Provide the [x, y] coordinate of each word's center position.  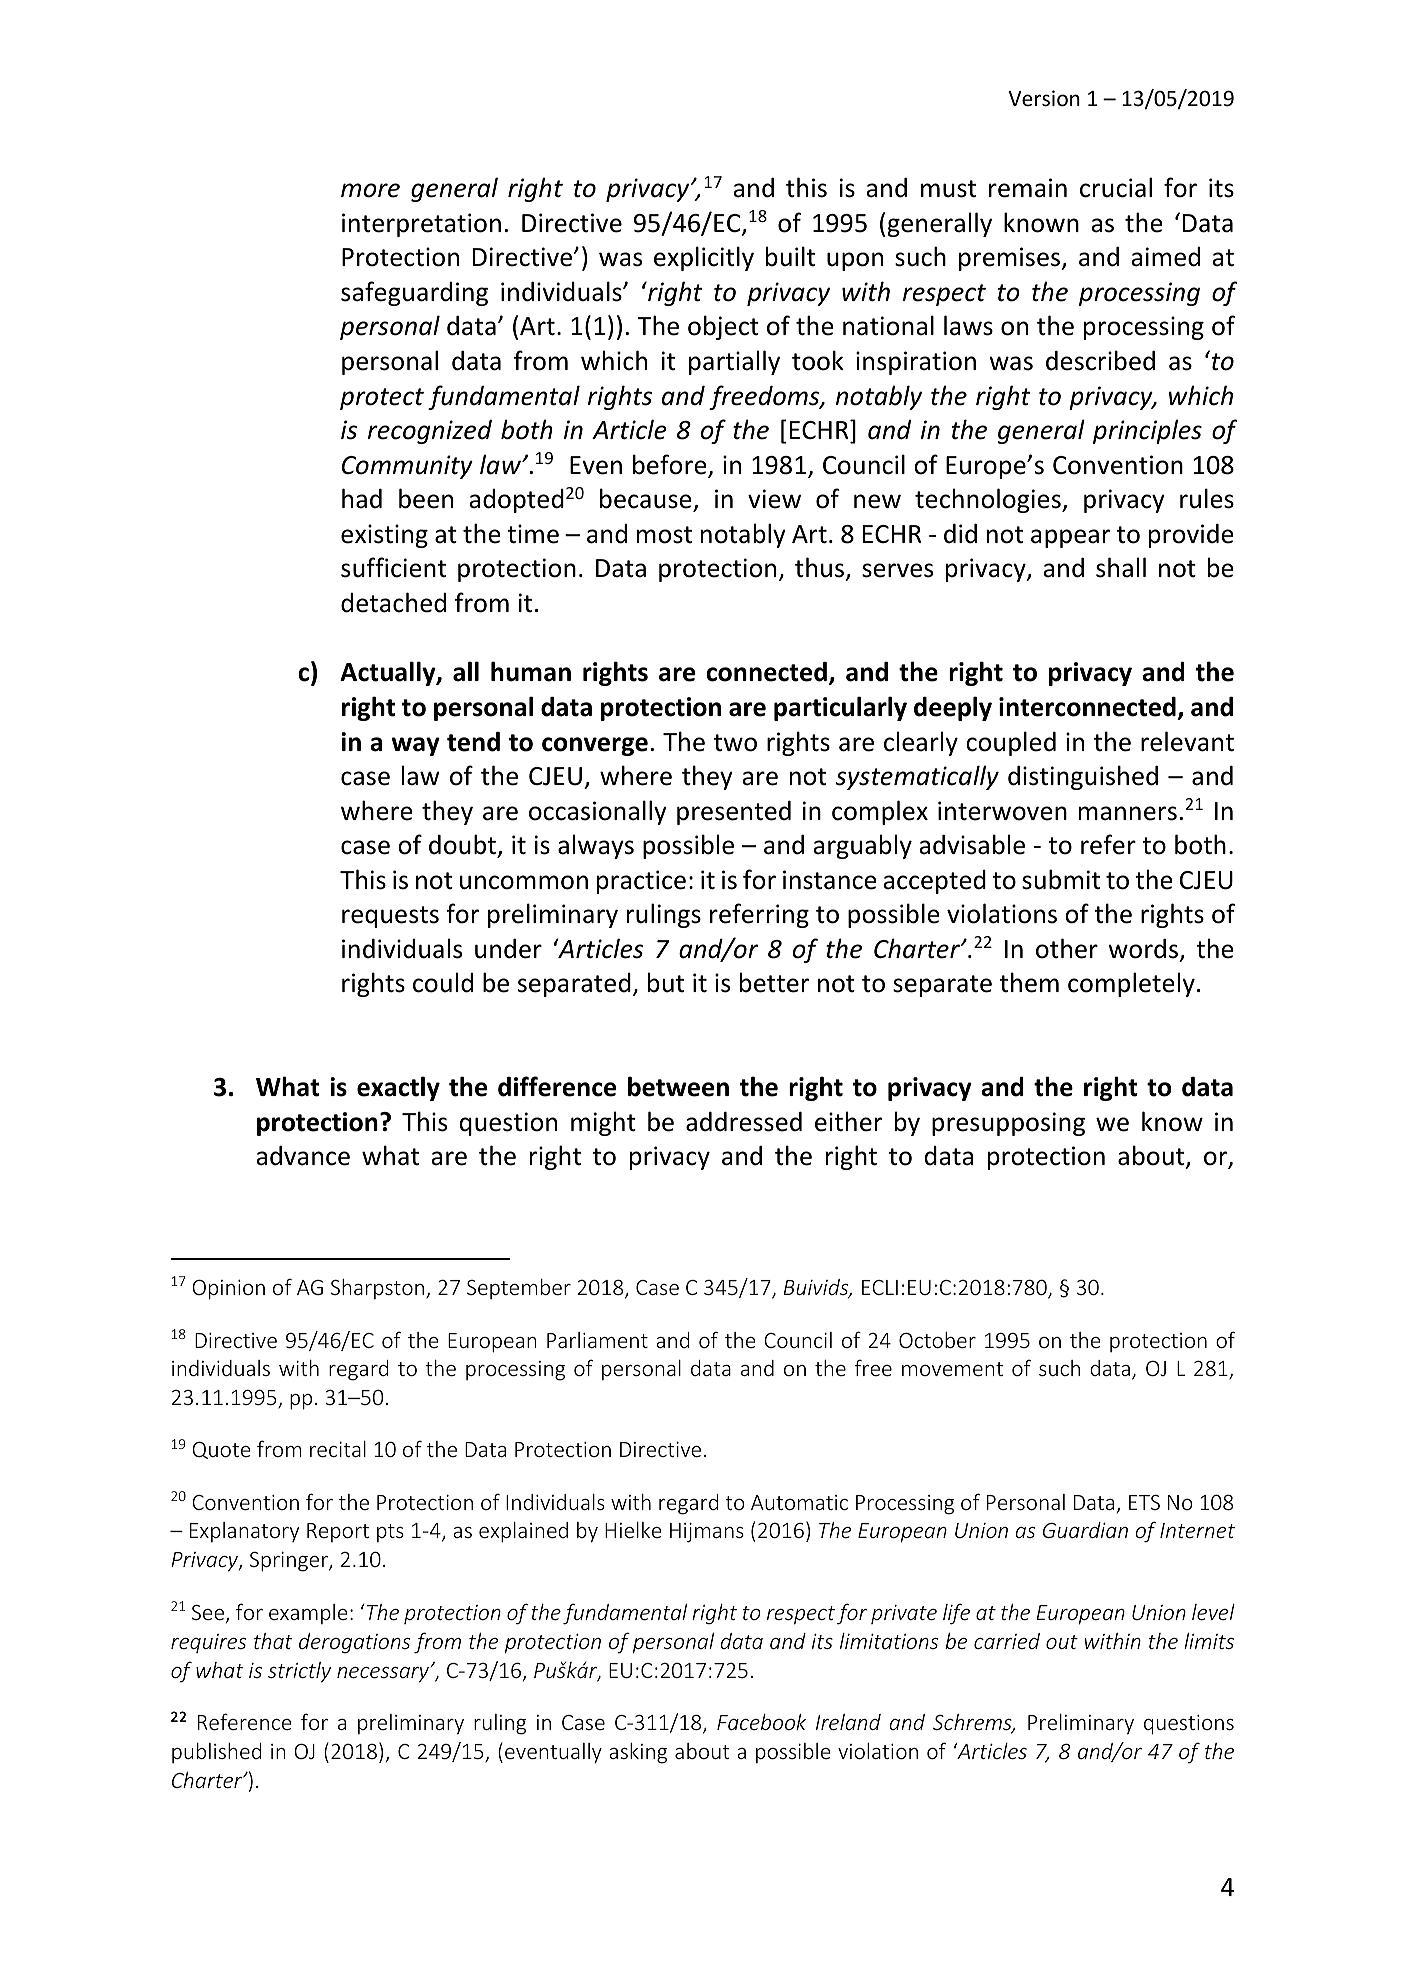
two [735, 743]
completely [1131, 984]
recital [338, 1449]
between [678, 1086]
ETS [1144, 1502]
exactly [398, 1088]
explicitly [704, 258]
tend [473, 742]
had [362, 498]
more [370, 190]
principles [1147, 431]
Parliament [597, 1340]
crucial [1116, 187]
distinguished [1083, 777]
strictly [299, 1672]
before [671, 465]
